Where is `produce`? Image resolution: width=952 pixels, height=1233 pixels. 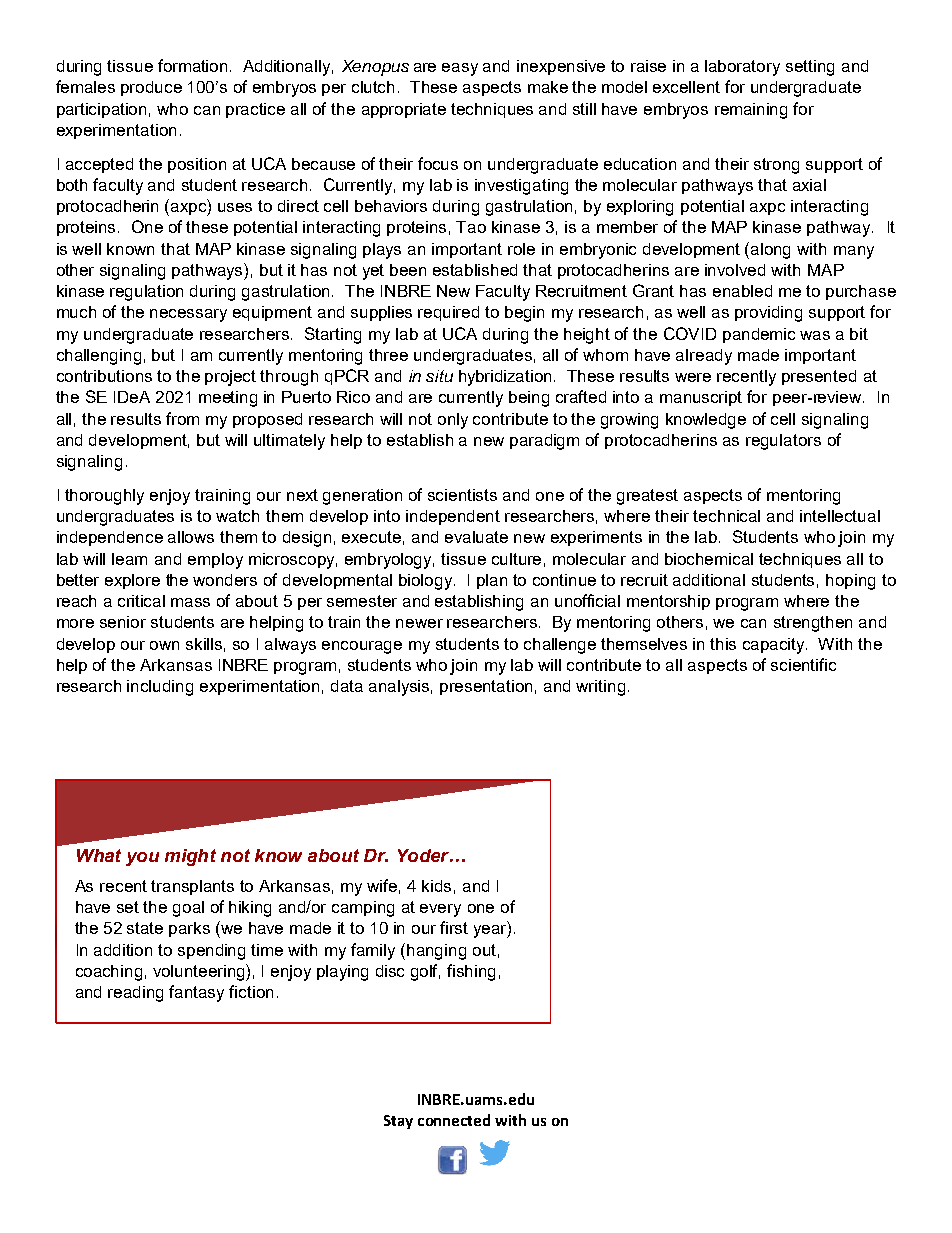
produce is located at coordinates (151, 88).
